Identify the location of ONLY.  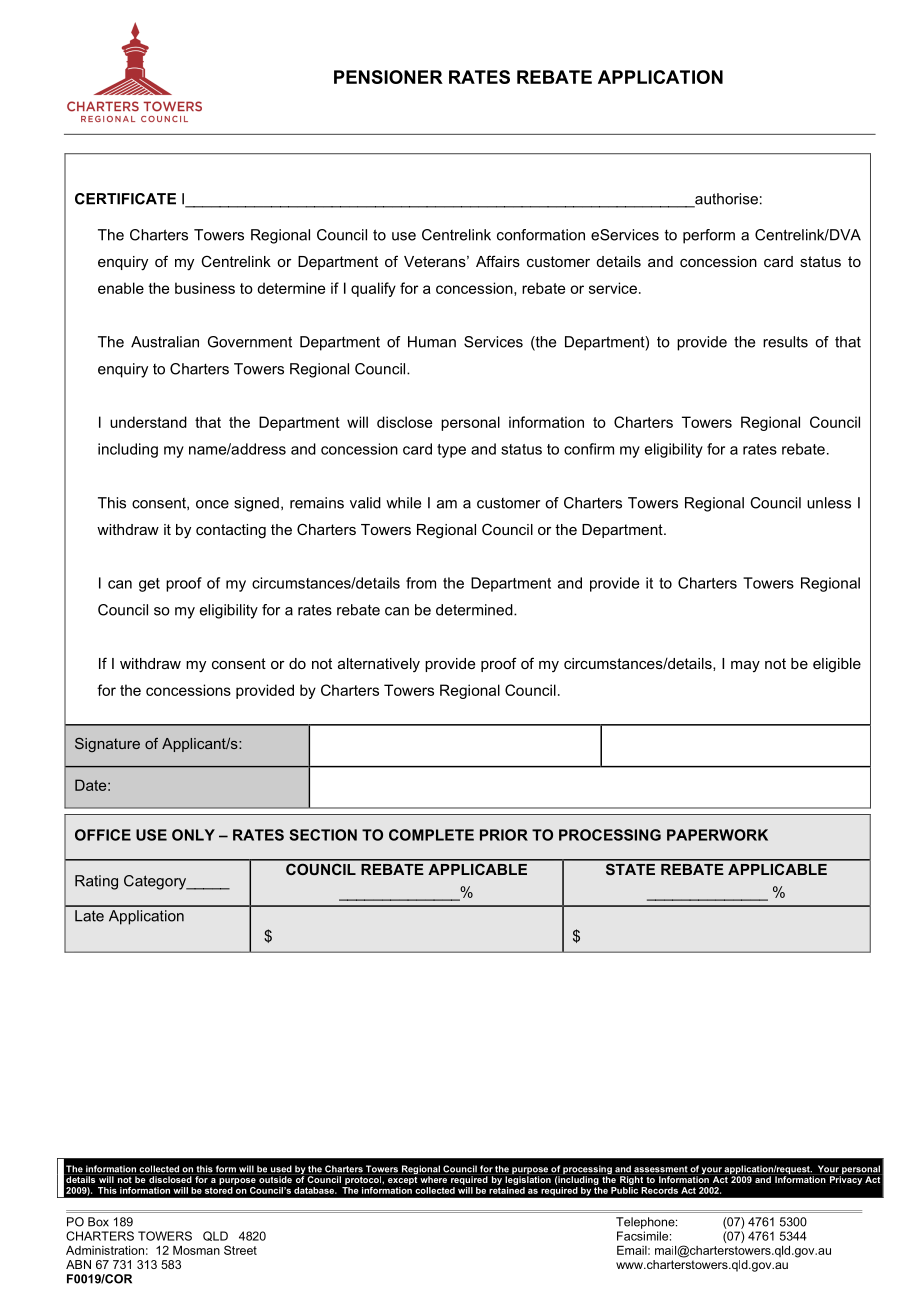
(193, 835).
